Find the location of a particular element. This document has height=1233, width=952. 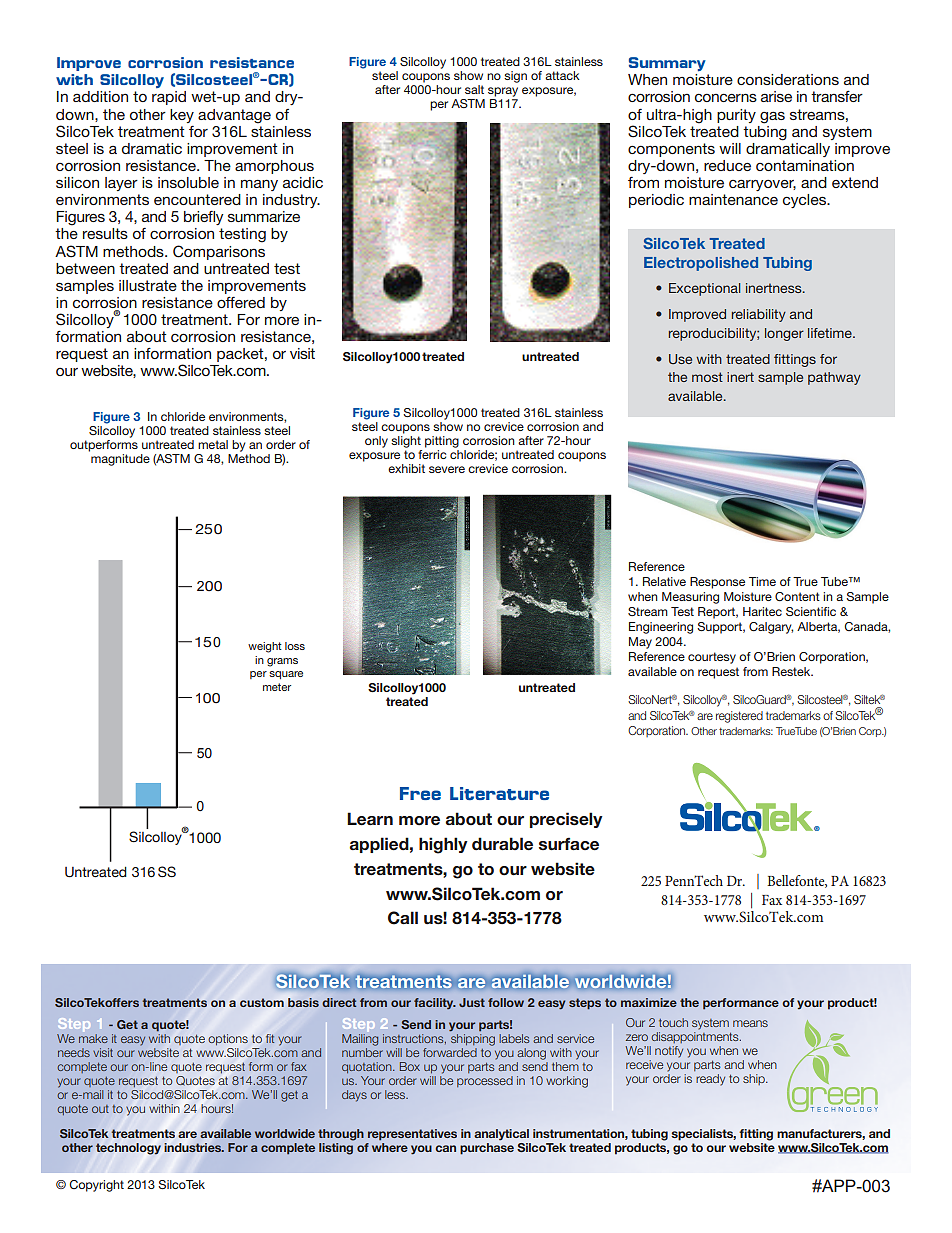

registered is located at coordinates (739, 717).
